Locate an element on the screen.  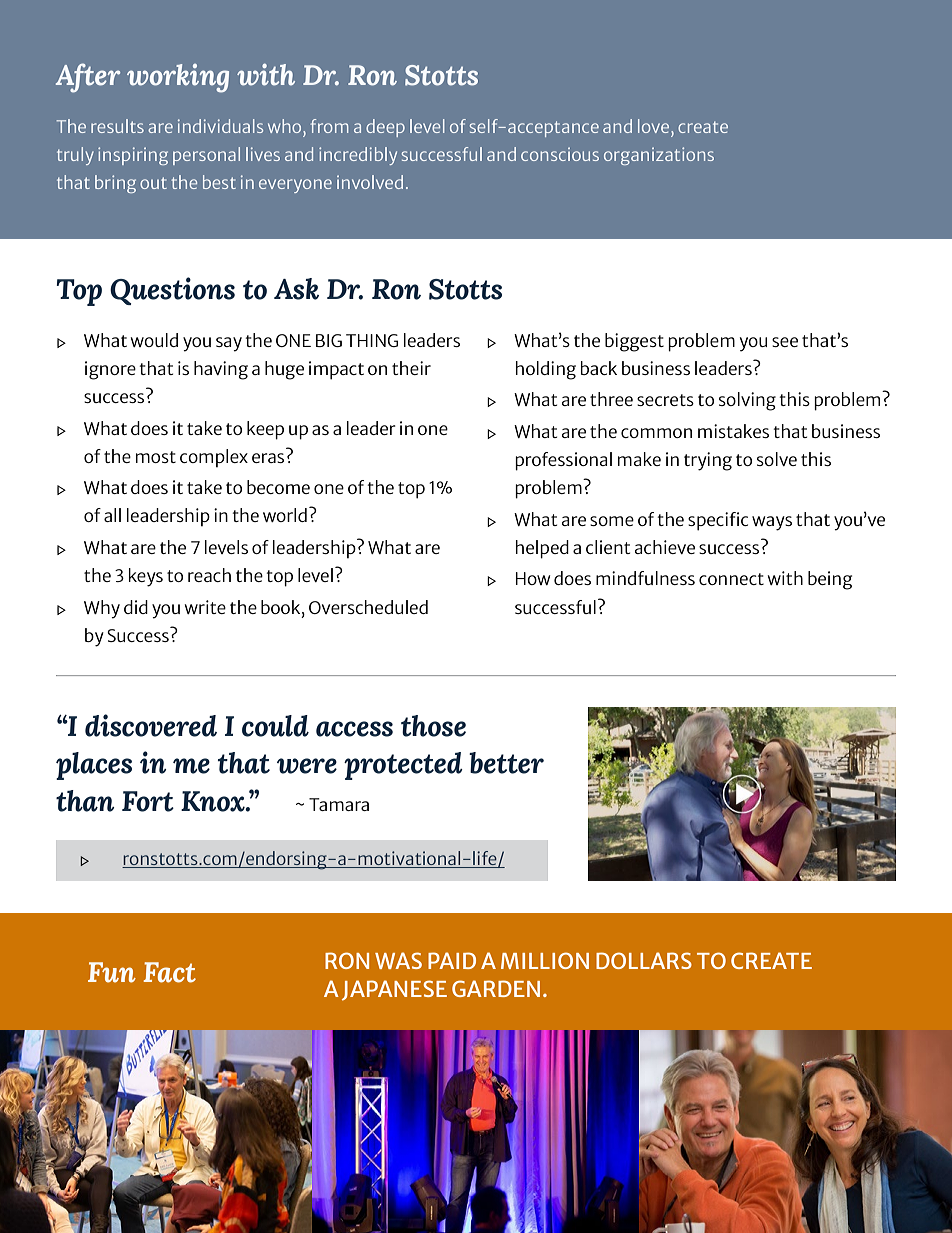
deep is located at coordinates (385, 128).
